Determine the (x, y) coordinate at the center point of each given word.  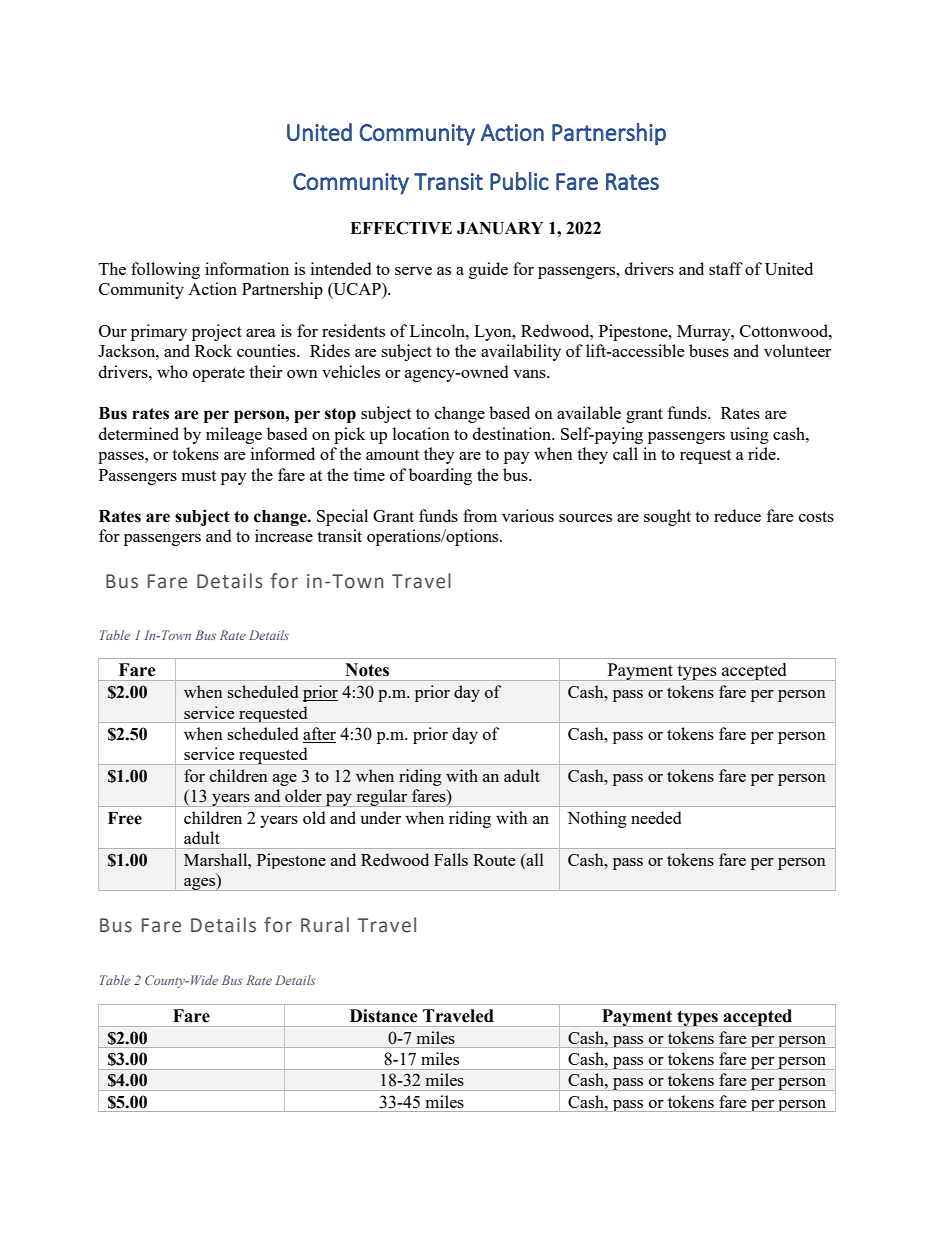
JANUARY (500, 228)
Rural (325, 925)
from (480, 515)
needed (656, 817)
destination (513, 433)
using (749, 435)
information (247, 268)
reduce (737, 515)
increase (284, 535)
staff (726, 268)
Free (125, 818)
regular (382, 798)
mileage (234, 435)
